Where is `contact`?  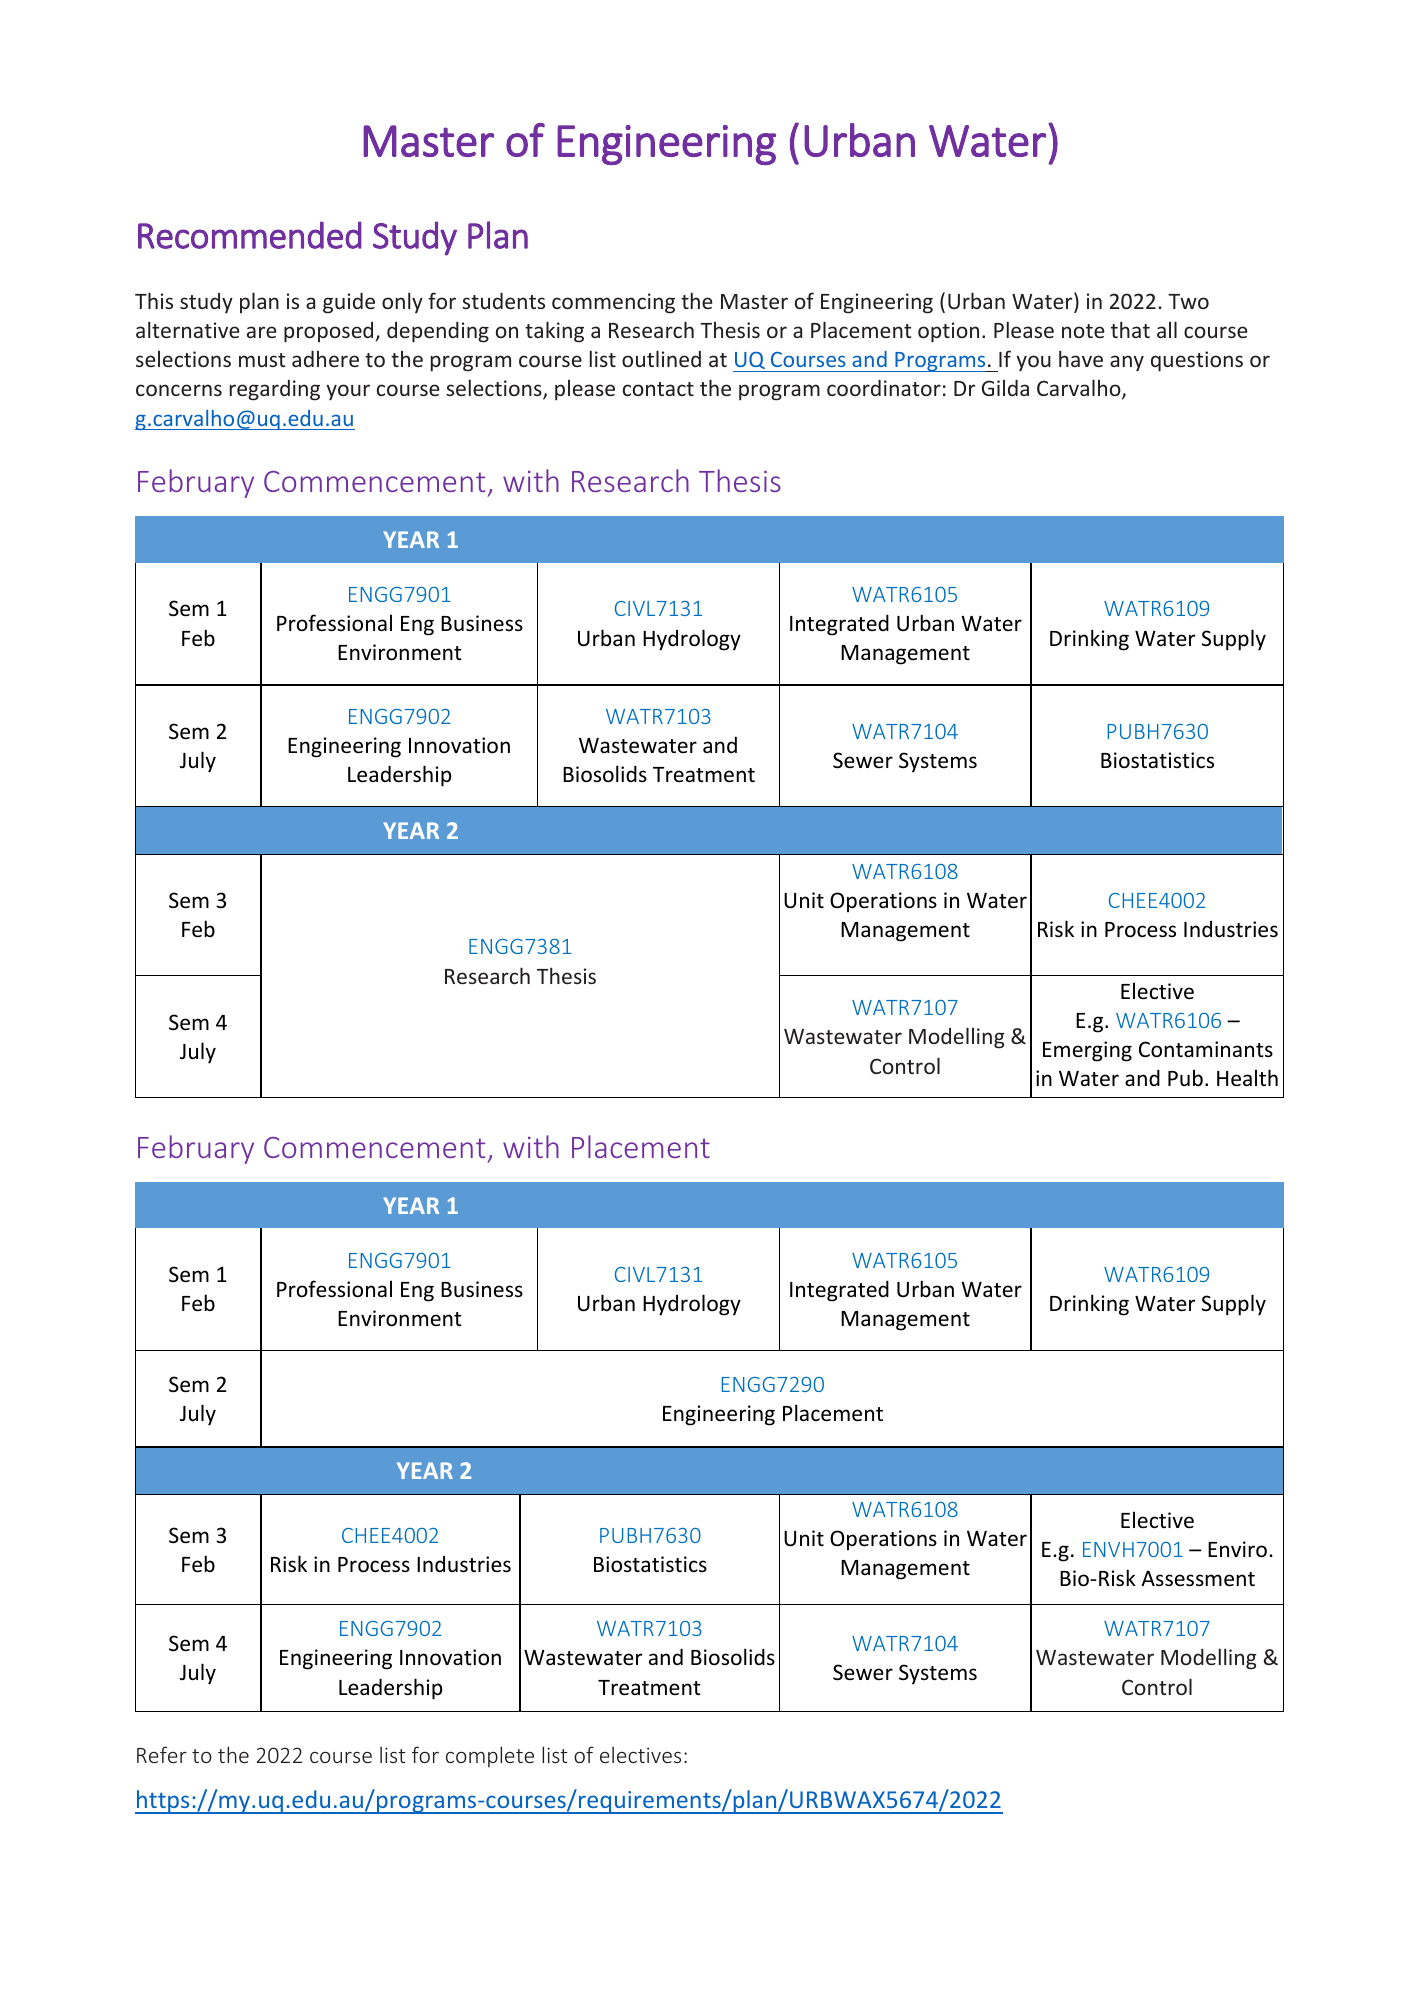
contact is located at coordinates (658, 389).
